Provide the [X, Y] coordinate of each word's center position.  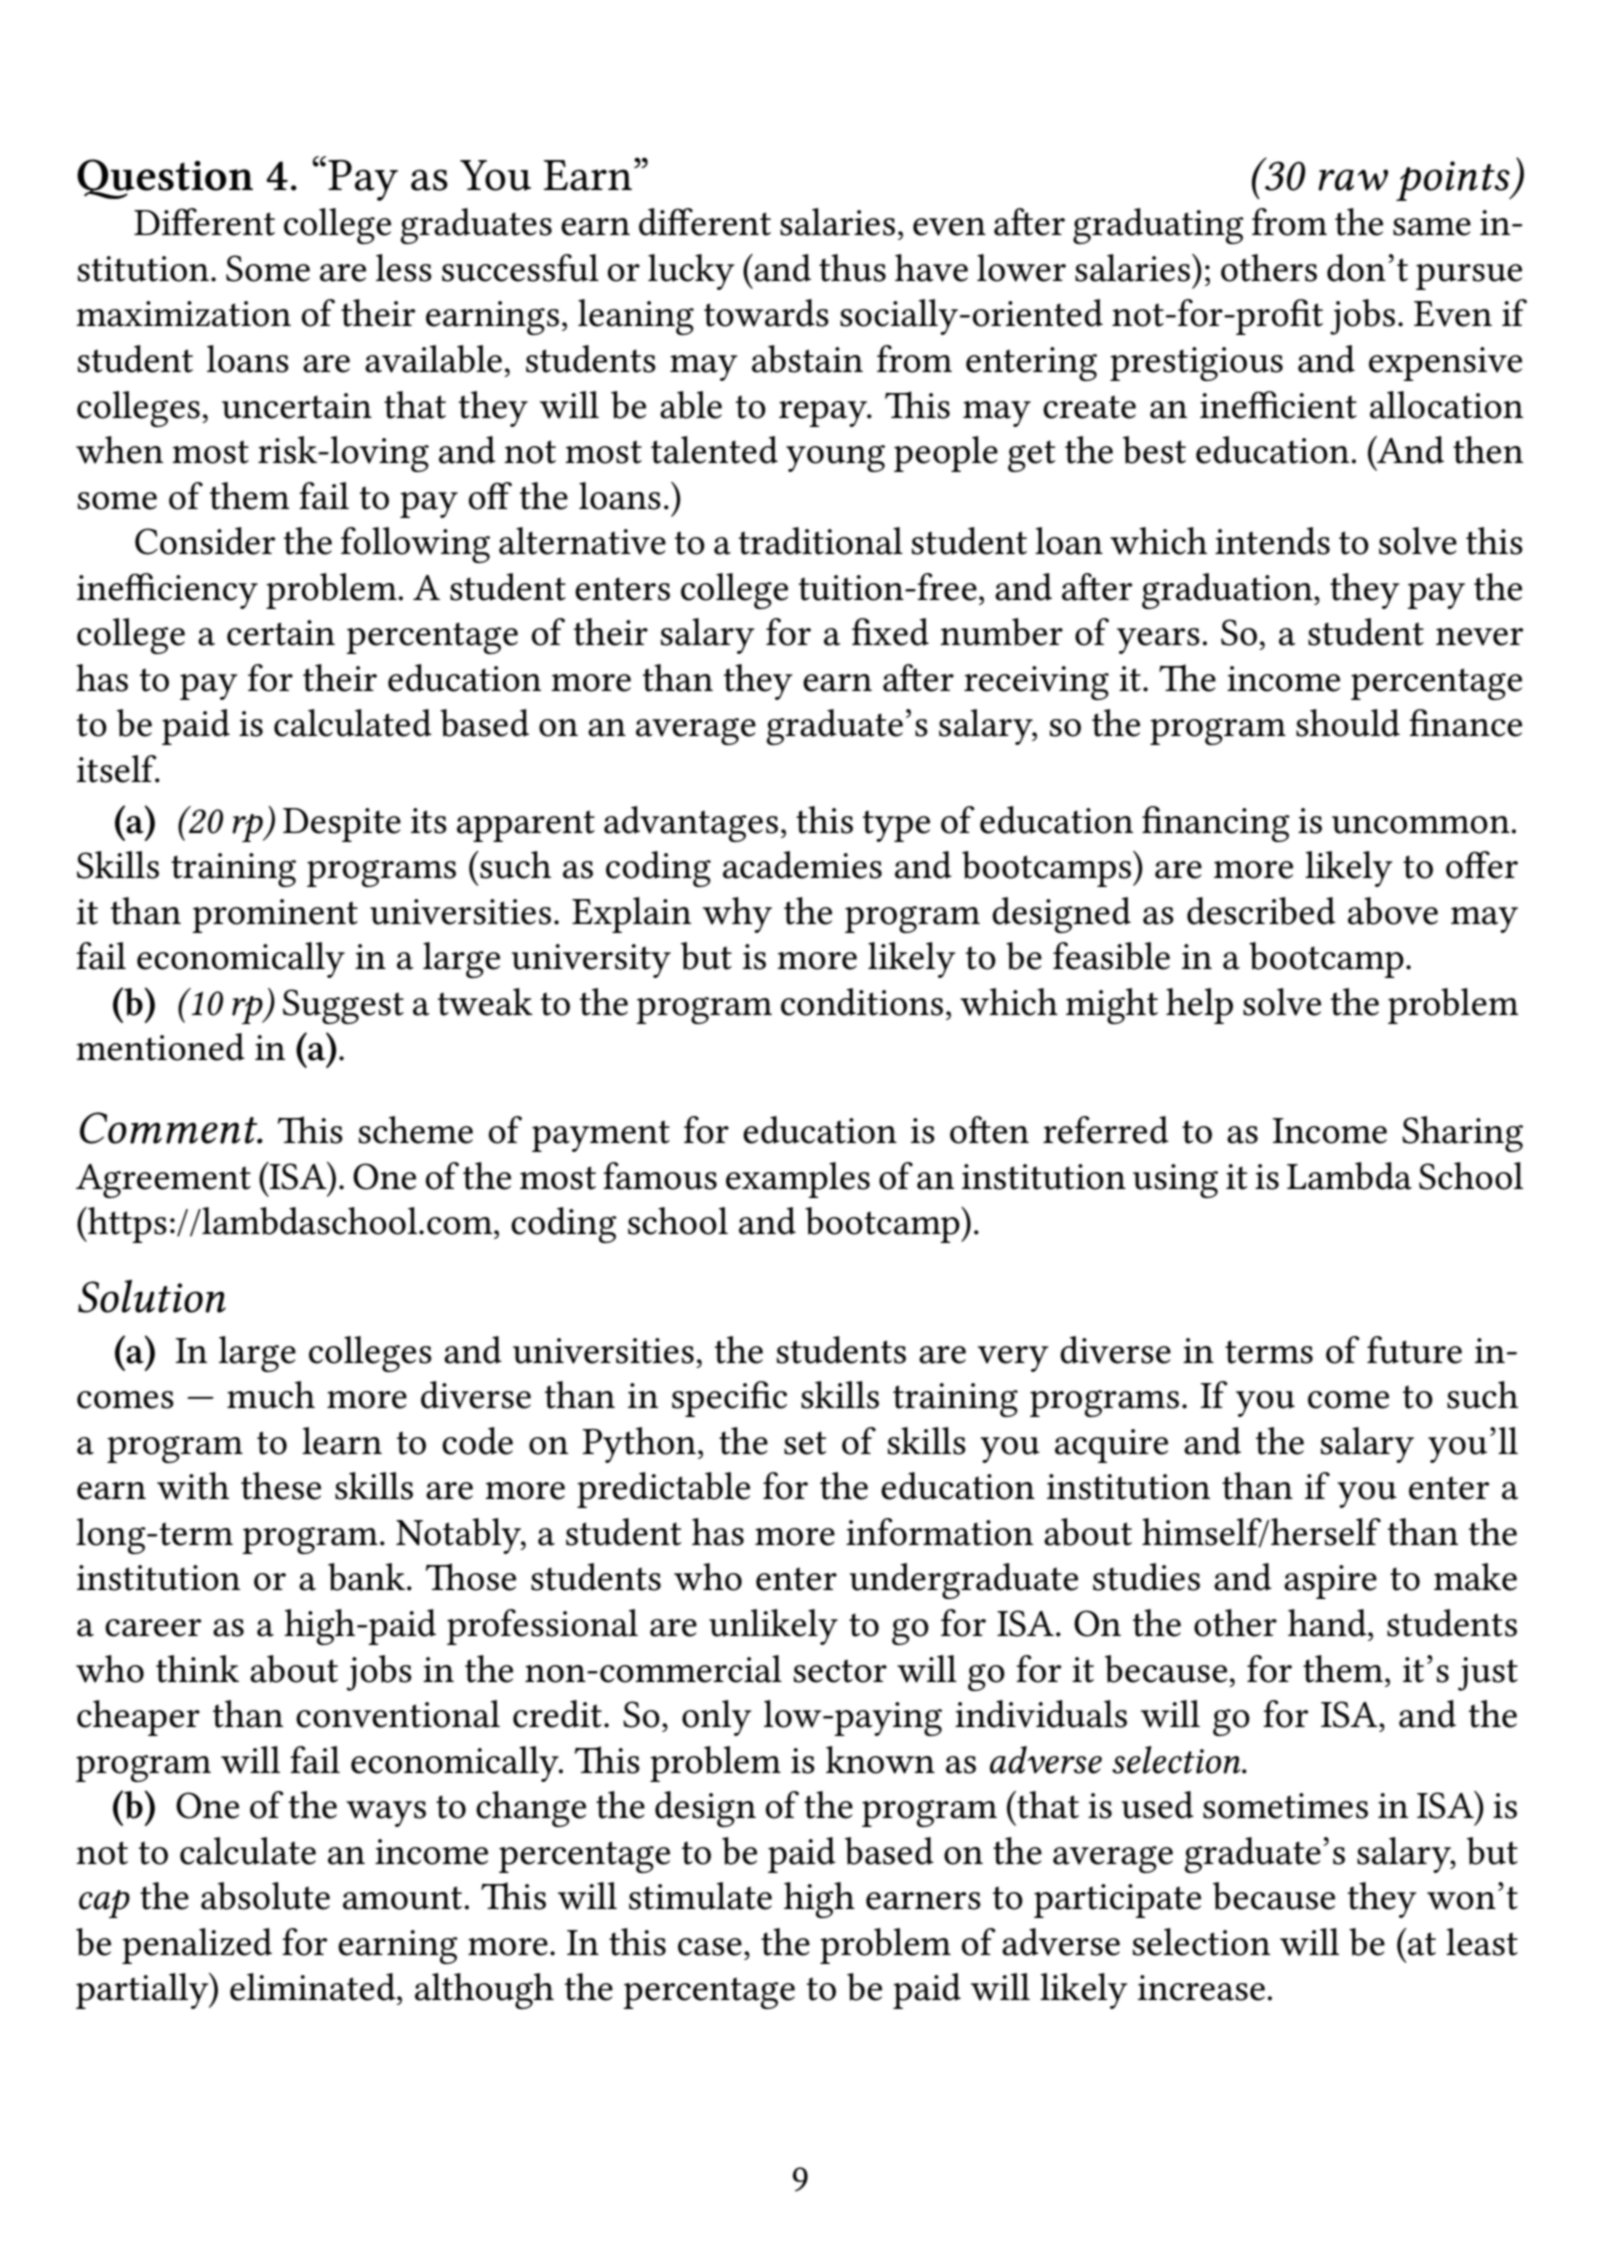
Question [165, 179]
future [1414, 1350]
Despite [342, 825]
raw [1353, 180]
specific [729, 1399]
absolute [265, 1896]
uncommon [1422, 825]
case [710, 1947]
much [271, 1395]
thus [852, 268]
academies [802, 865]
